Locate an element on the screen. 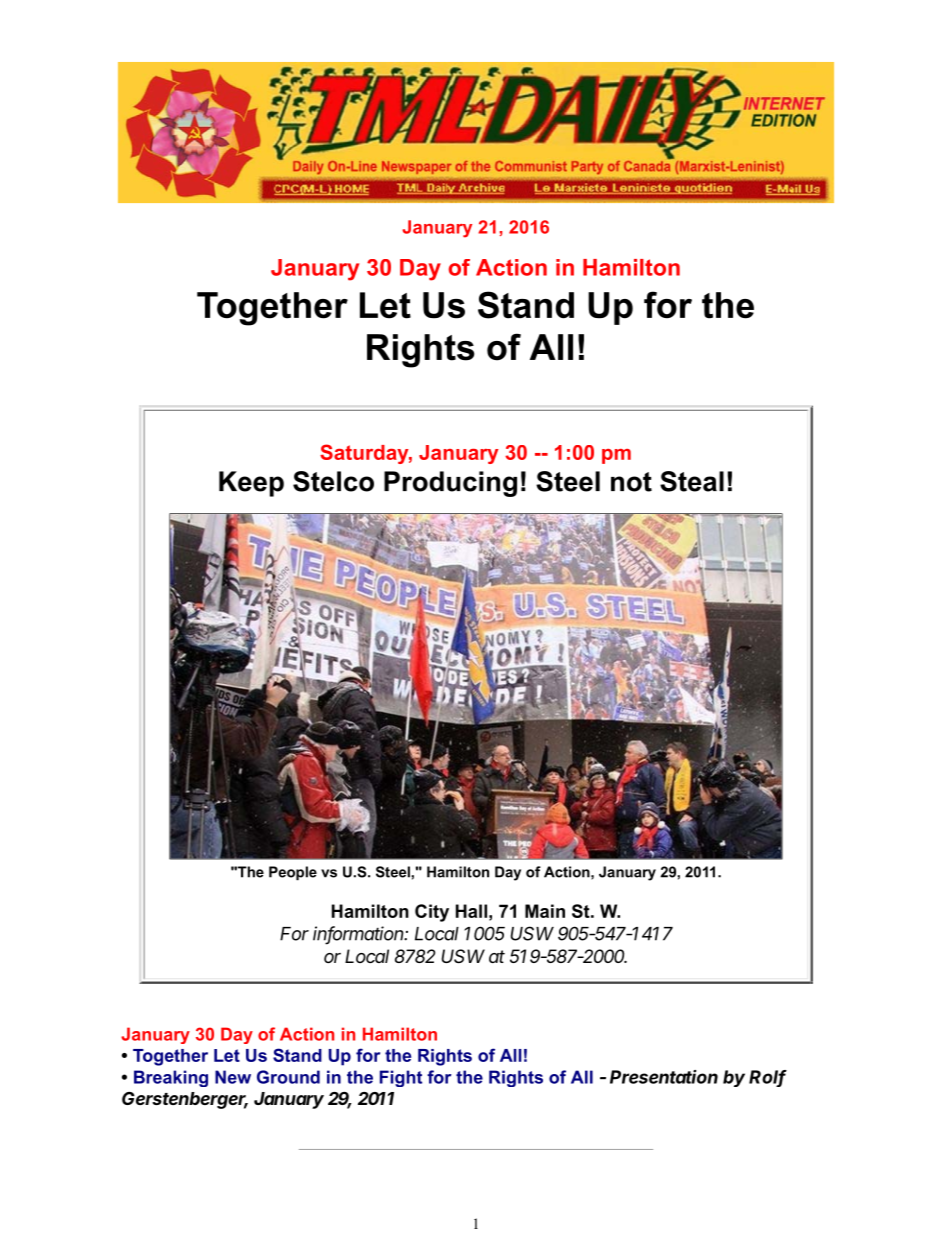 The width and height of the screenshot is (952, 1233). Together is located at coordinates (170, 1057).
